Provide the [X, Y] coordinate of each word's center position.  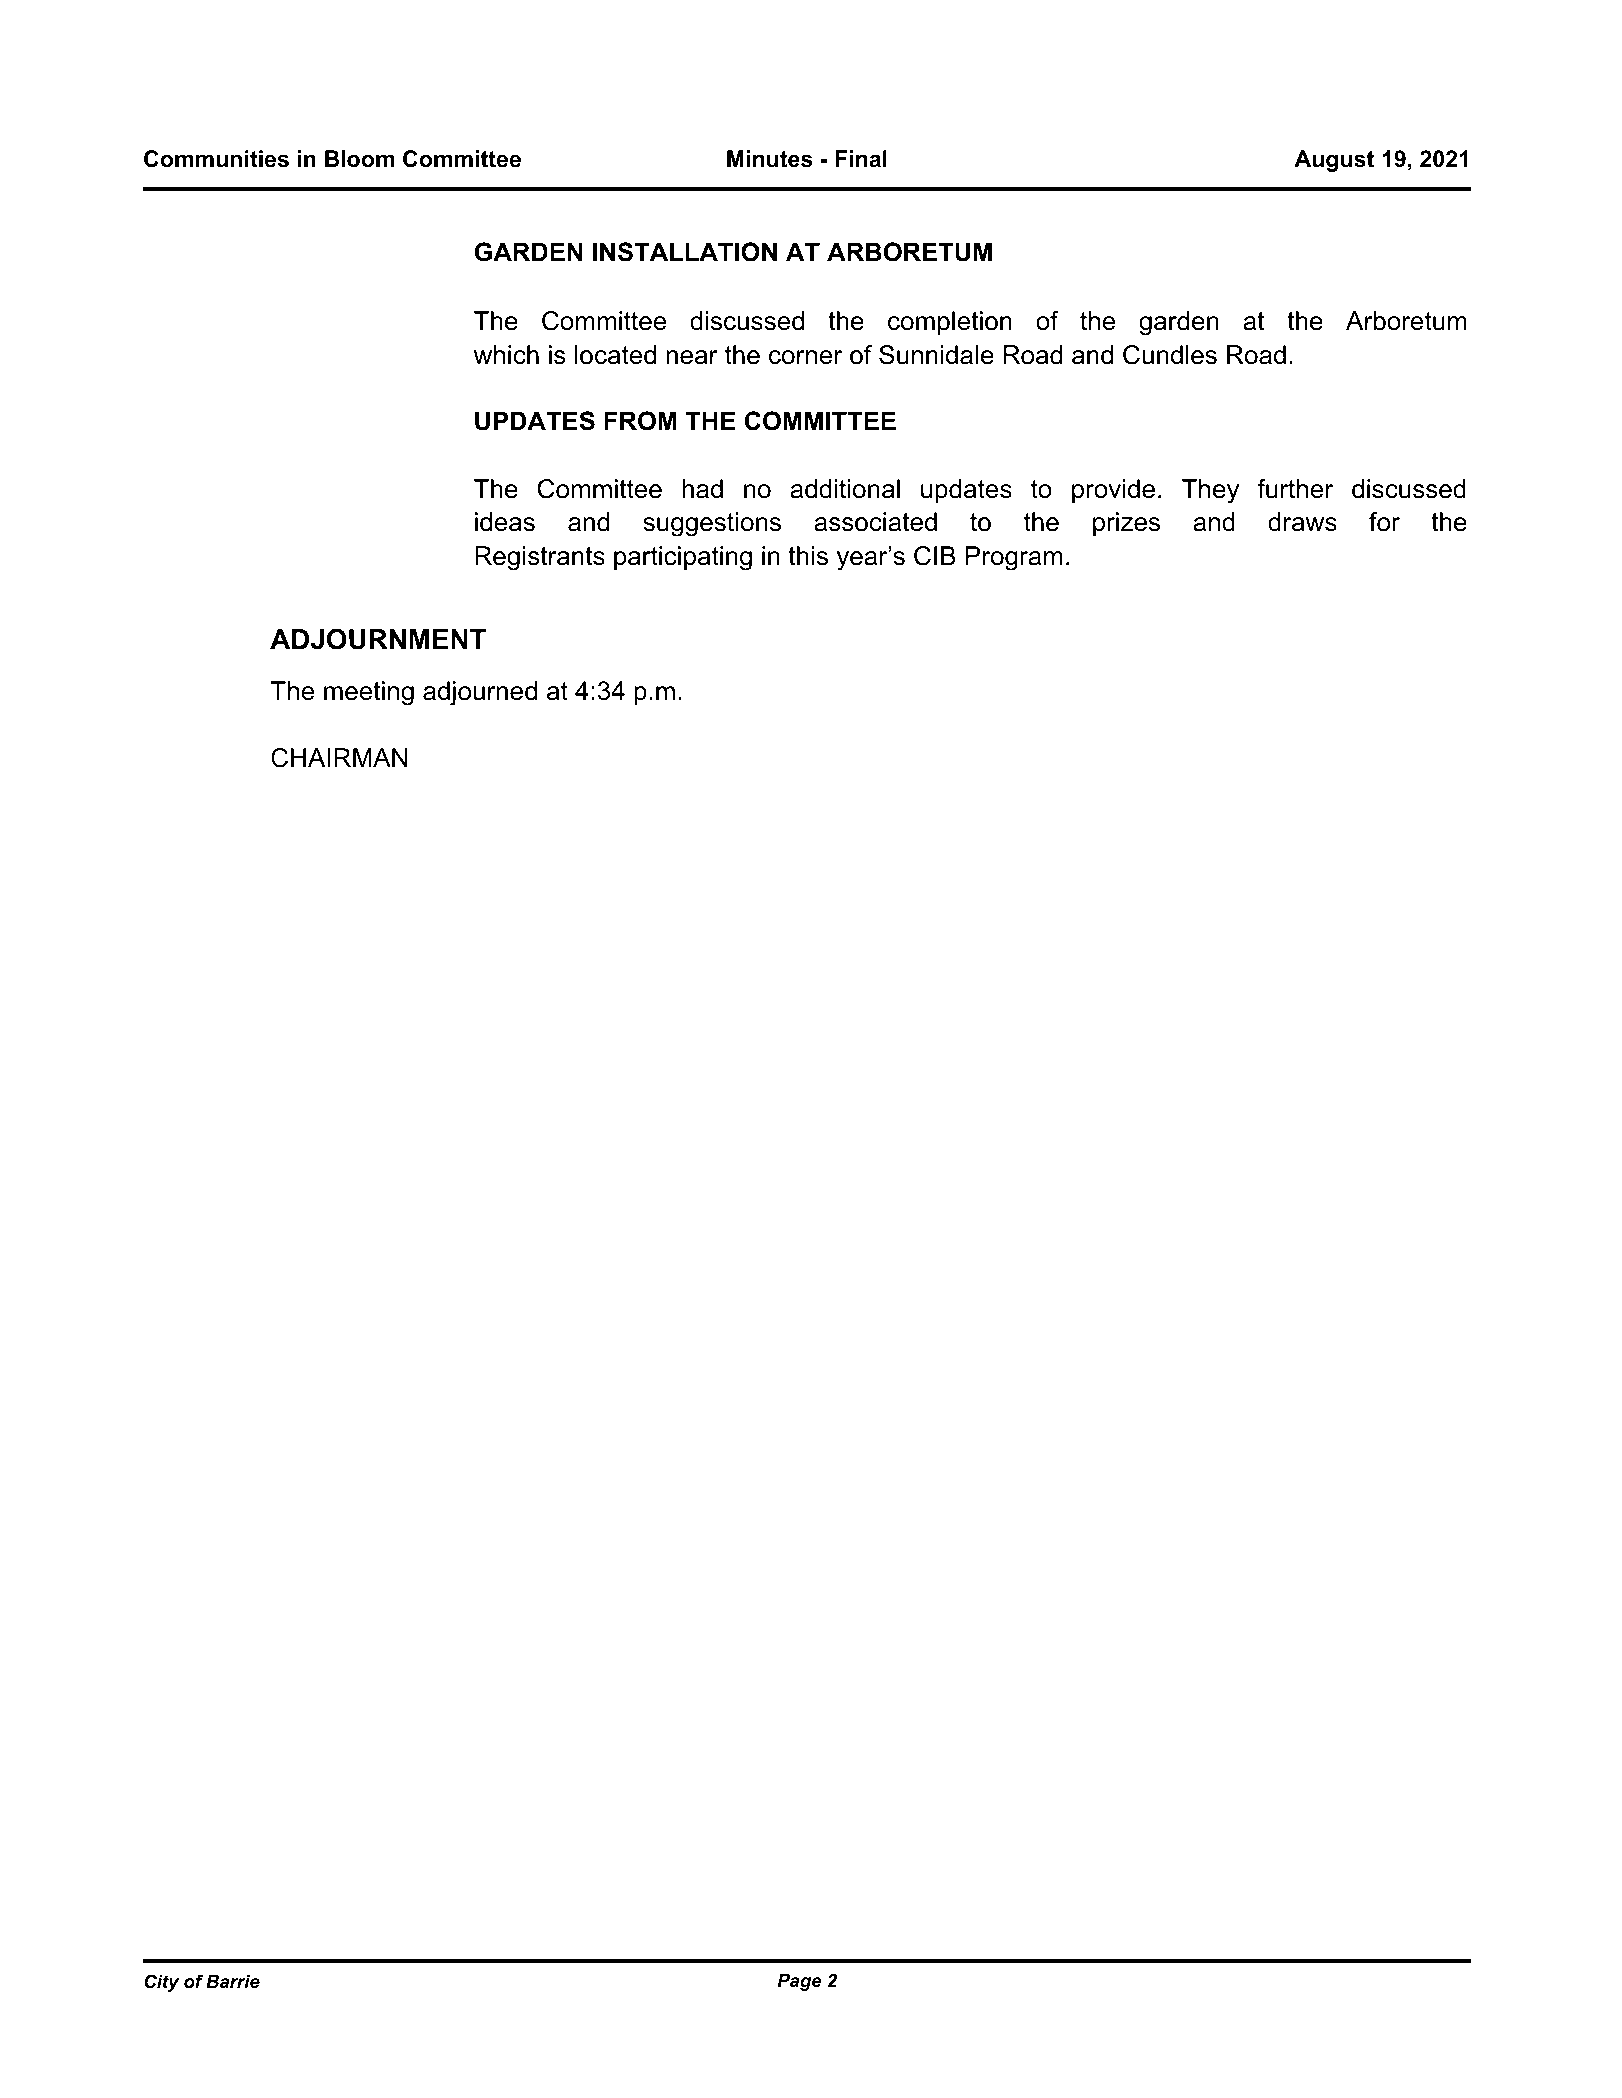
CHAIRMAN [339, 758]
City [161, 1983]
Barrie [233, 1981]
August [1334, 161]
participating [683, 558]
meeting [369, 693]
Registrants [540, 558]
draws [1302, 522]
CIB [935, 556]
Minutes [770, 159]
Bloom [359, 159]
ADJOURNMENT [378, 639]
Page [800, 1982]
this [808, 556]
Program [1014, 558]
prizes [1126, 524]
